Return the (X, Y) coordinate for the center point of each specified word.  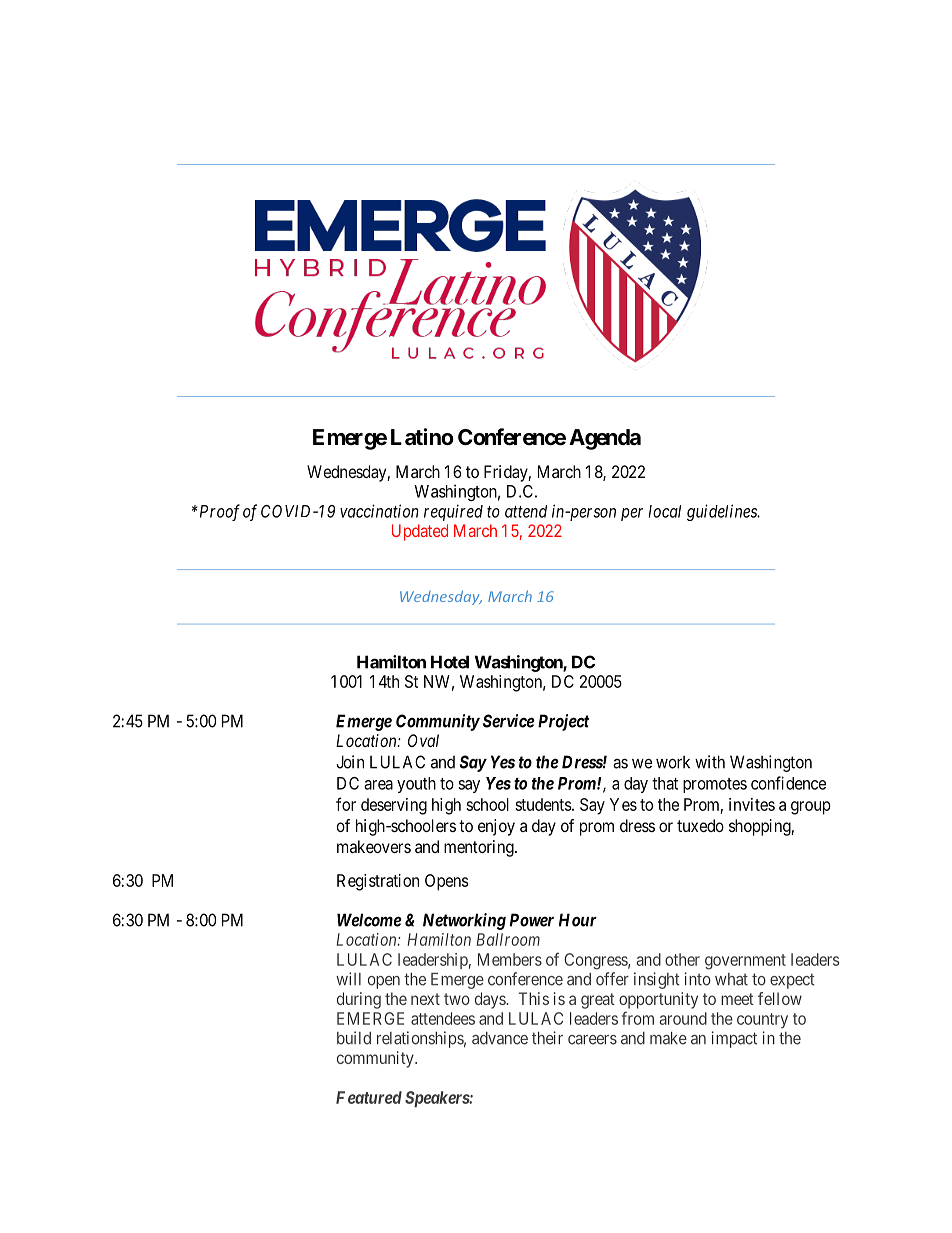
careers (592, 1040)
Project (564, 722)
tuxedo (700, 825)
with (710, 762)
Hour (578, 920)
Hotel (450, 662)
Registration (378, 882)
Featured (369, 1097)
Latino (422, 437)
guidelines (723, 512)
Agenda (605, 439)
